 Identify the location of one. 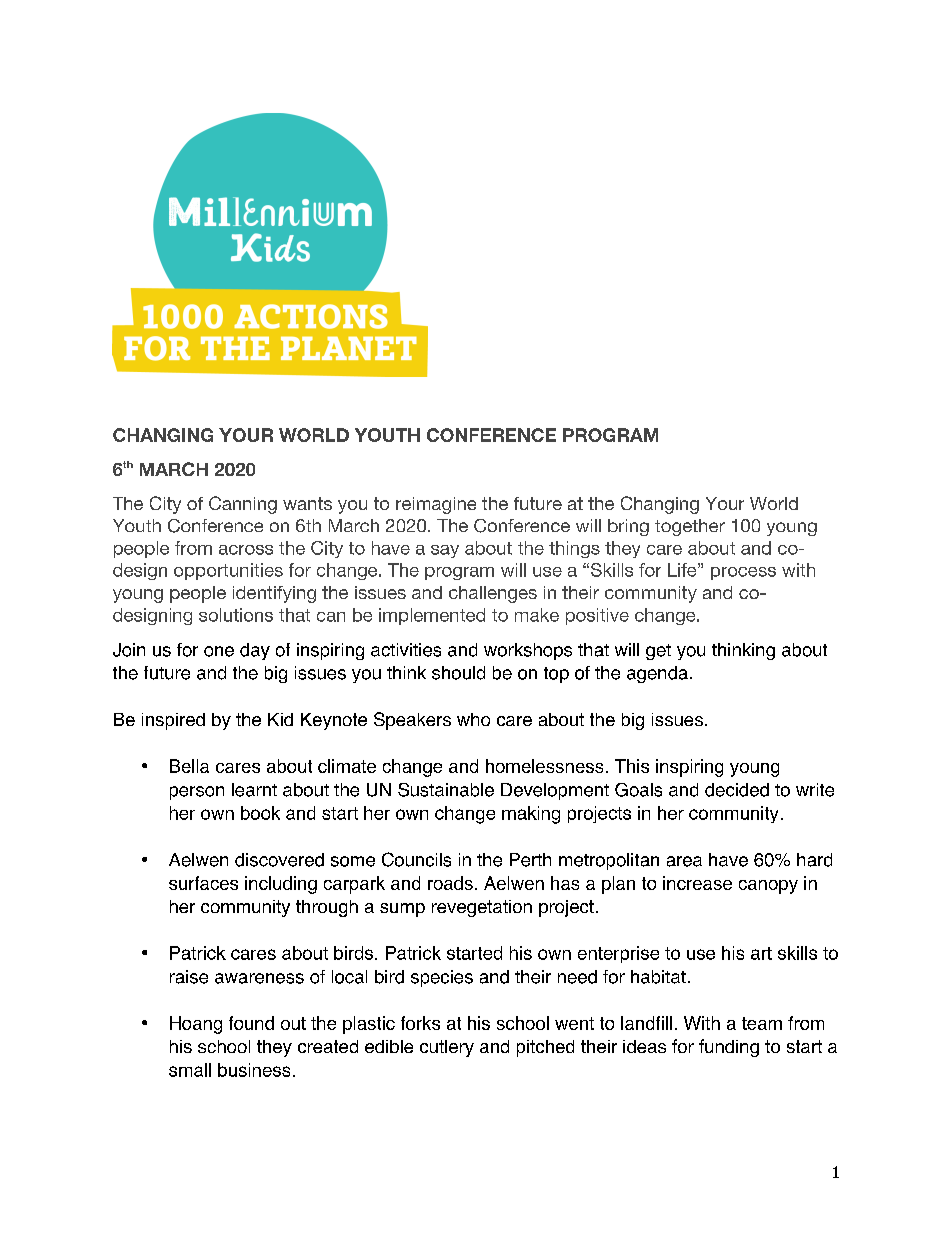
(219, 651).
